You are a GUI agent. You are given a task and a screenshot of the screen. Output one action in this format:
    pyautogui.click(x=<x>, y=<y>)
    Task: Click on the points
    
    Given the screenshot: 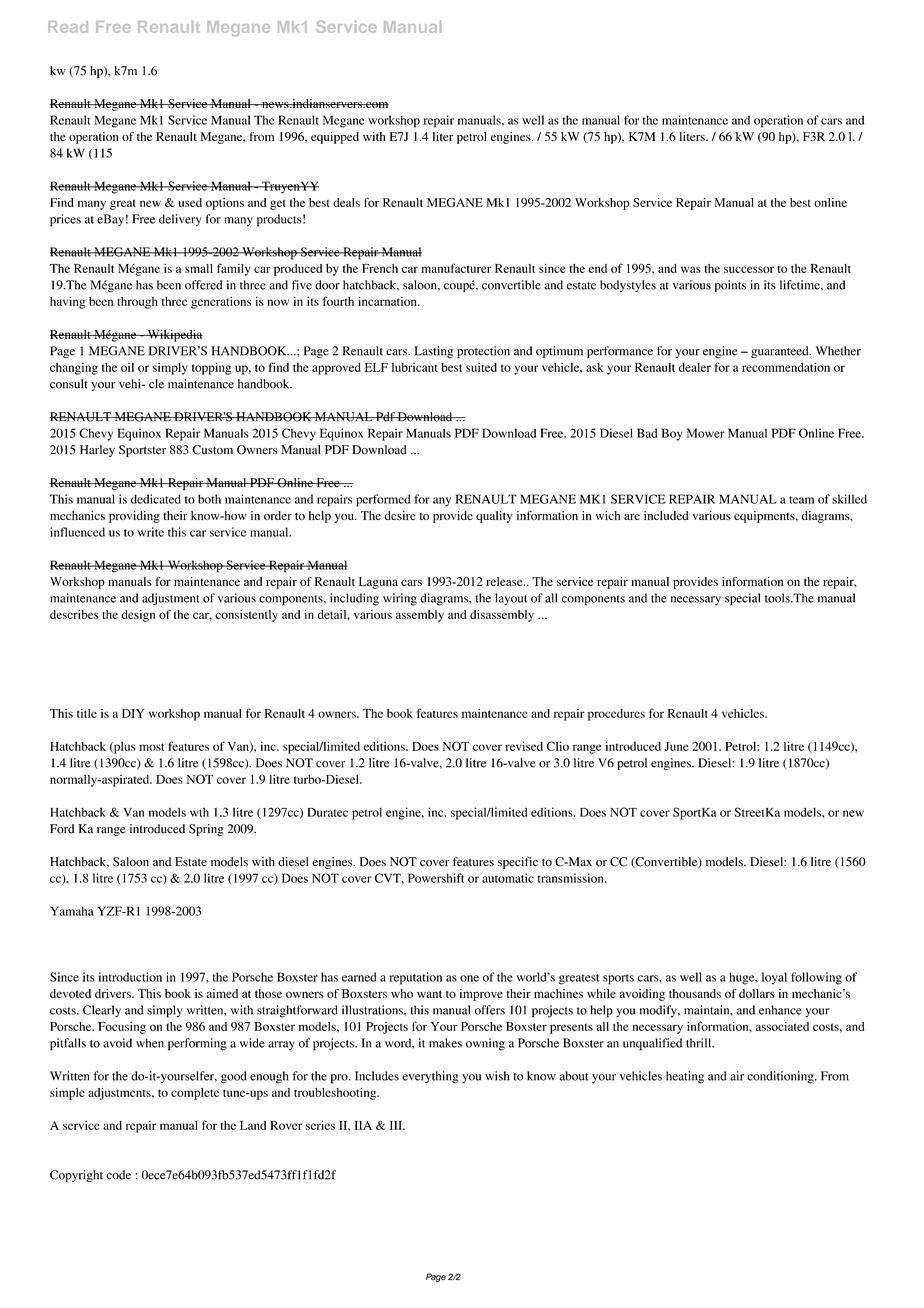 What is the action you would take?
    pyautogui.click(x=730, y=286)
